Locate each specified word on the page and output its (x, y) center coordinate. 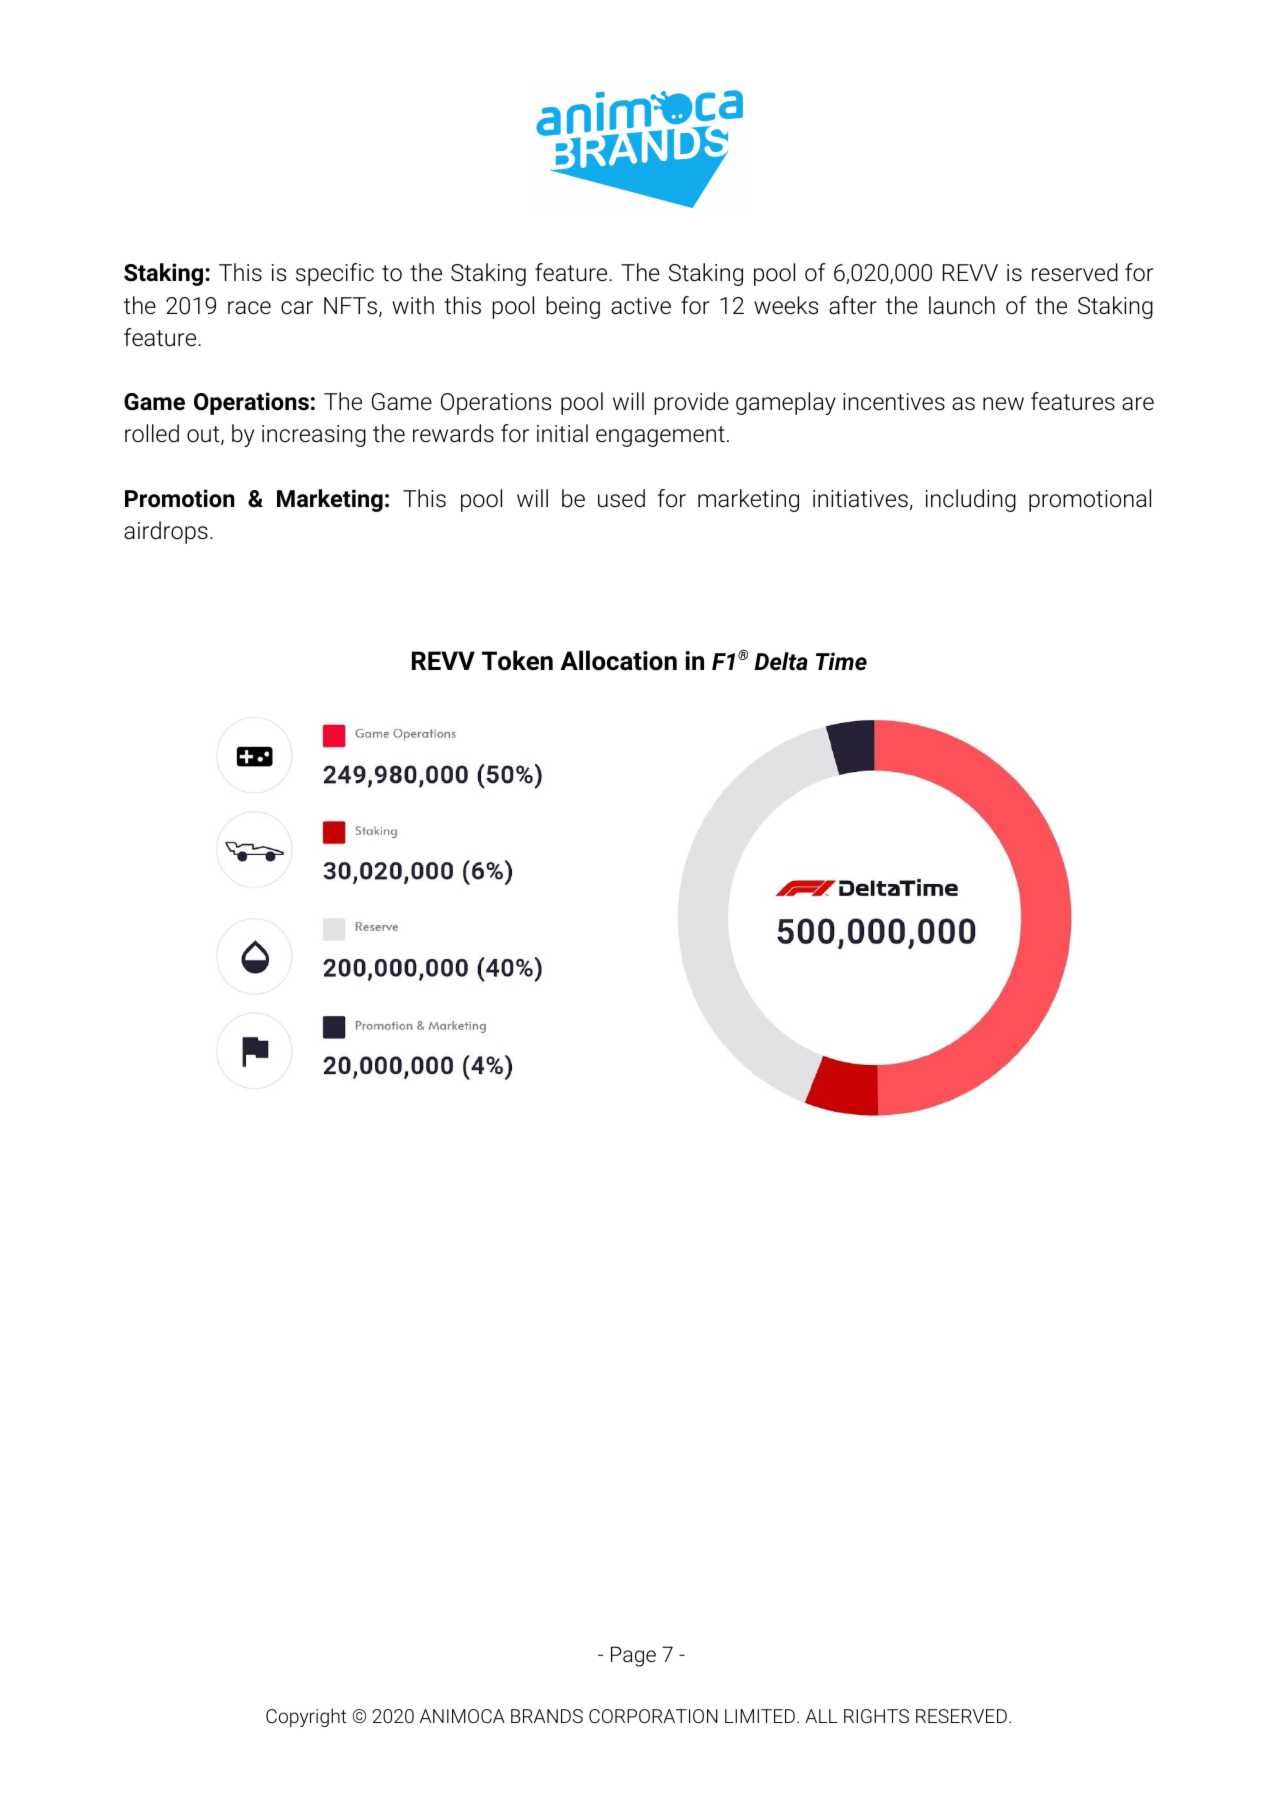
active (641, 306)
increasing (314, 436)
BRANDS (547, 1716)
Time (841, 661)
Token (517, 660)
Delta (781, 661)
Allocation (618, 660)
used (621, 498)
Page (633, 1656)
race (249, 308)
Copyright (306, 1717)
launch (962, 305)
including (971, 500)
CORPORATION (653, 1716)
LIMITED (760, 1716)
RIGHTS (876, 1716)
